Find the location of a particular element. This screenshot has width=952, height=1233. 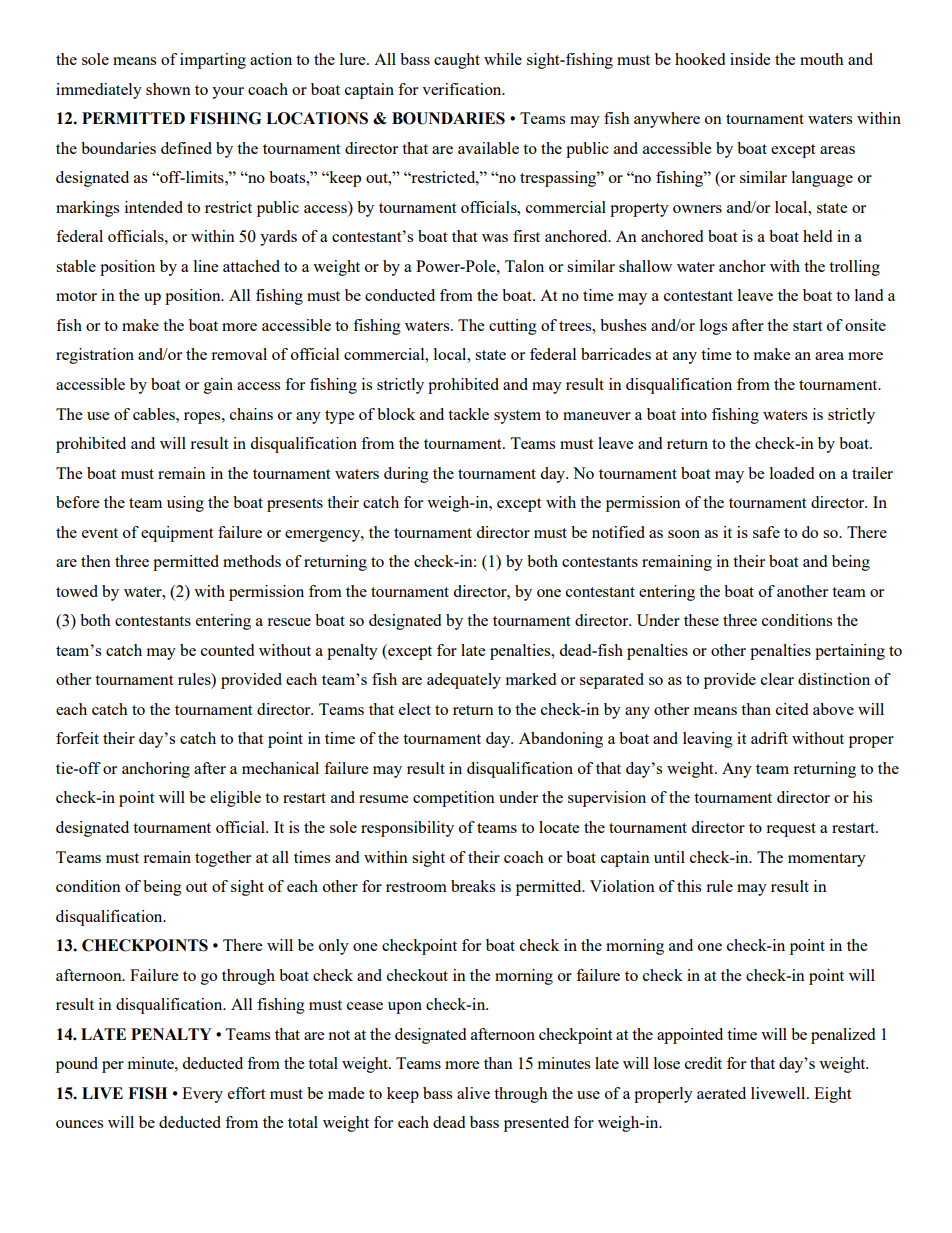

Talon is located at coordinates (524, 266).
